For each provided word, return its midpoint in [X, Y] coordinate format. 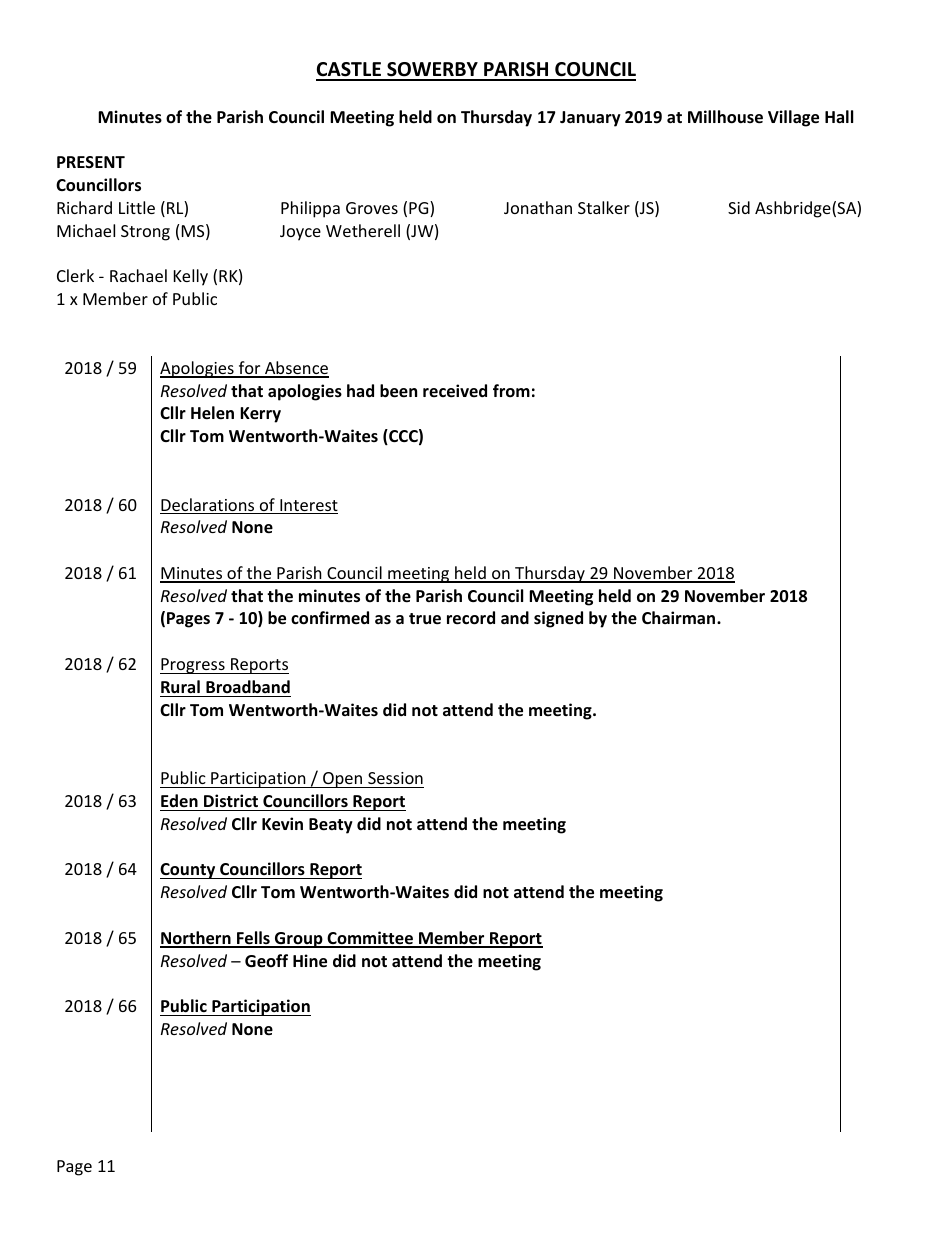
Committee [370, 939]
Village [793, 118]
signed [558, 619]
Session [395, 778]
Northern [196, 939]
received [455, 391]
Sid [739, 207]
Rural [180, 686]
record [471, 618]
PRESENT [91, 162]
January [590, 119]
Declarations [208, 506]
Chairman [678, 617]
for [249, 369]
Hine [310, 961]
